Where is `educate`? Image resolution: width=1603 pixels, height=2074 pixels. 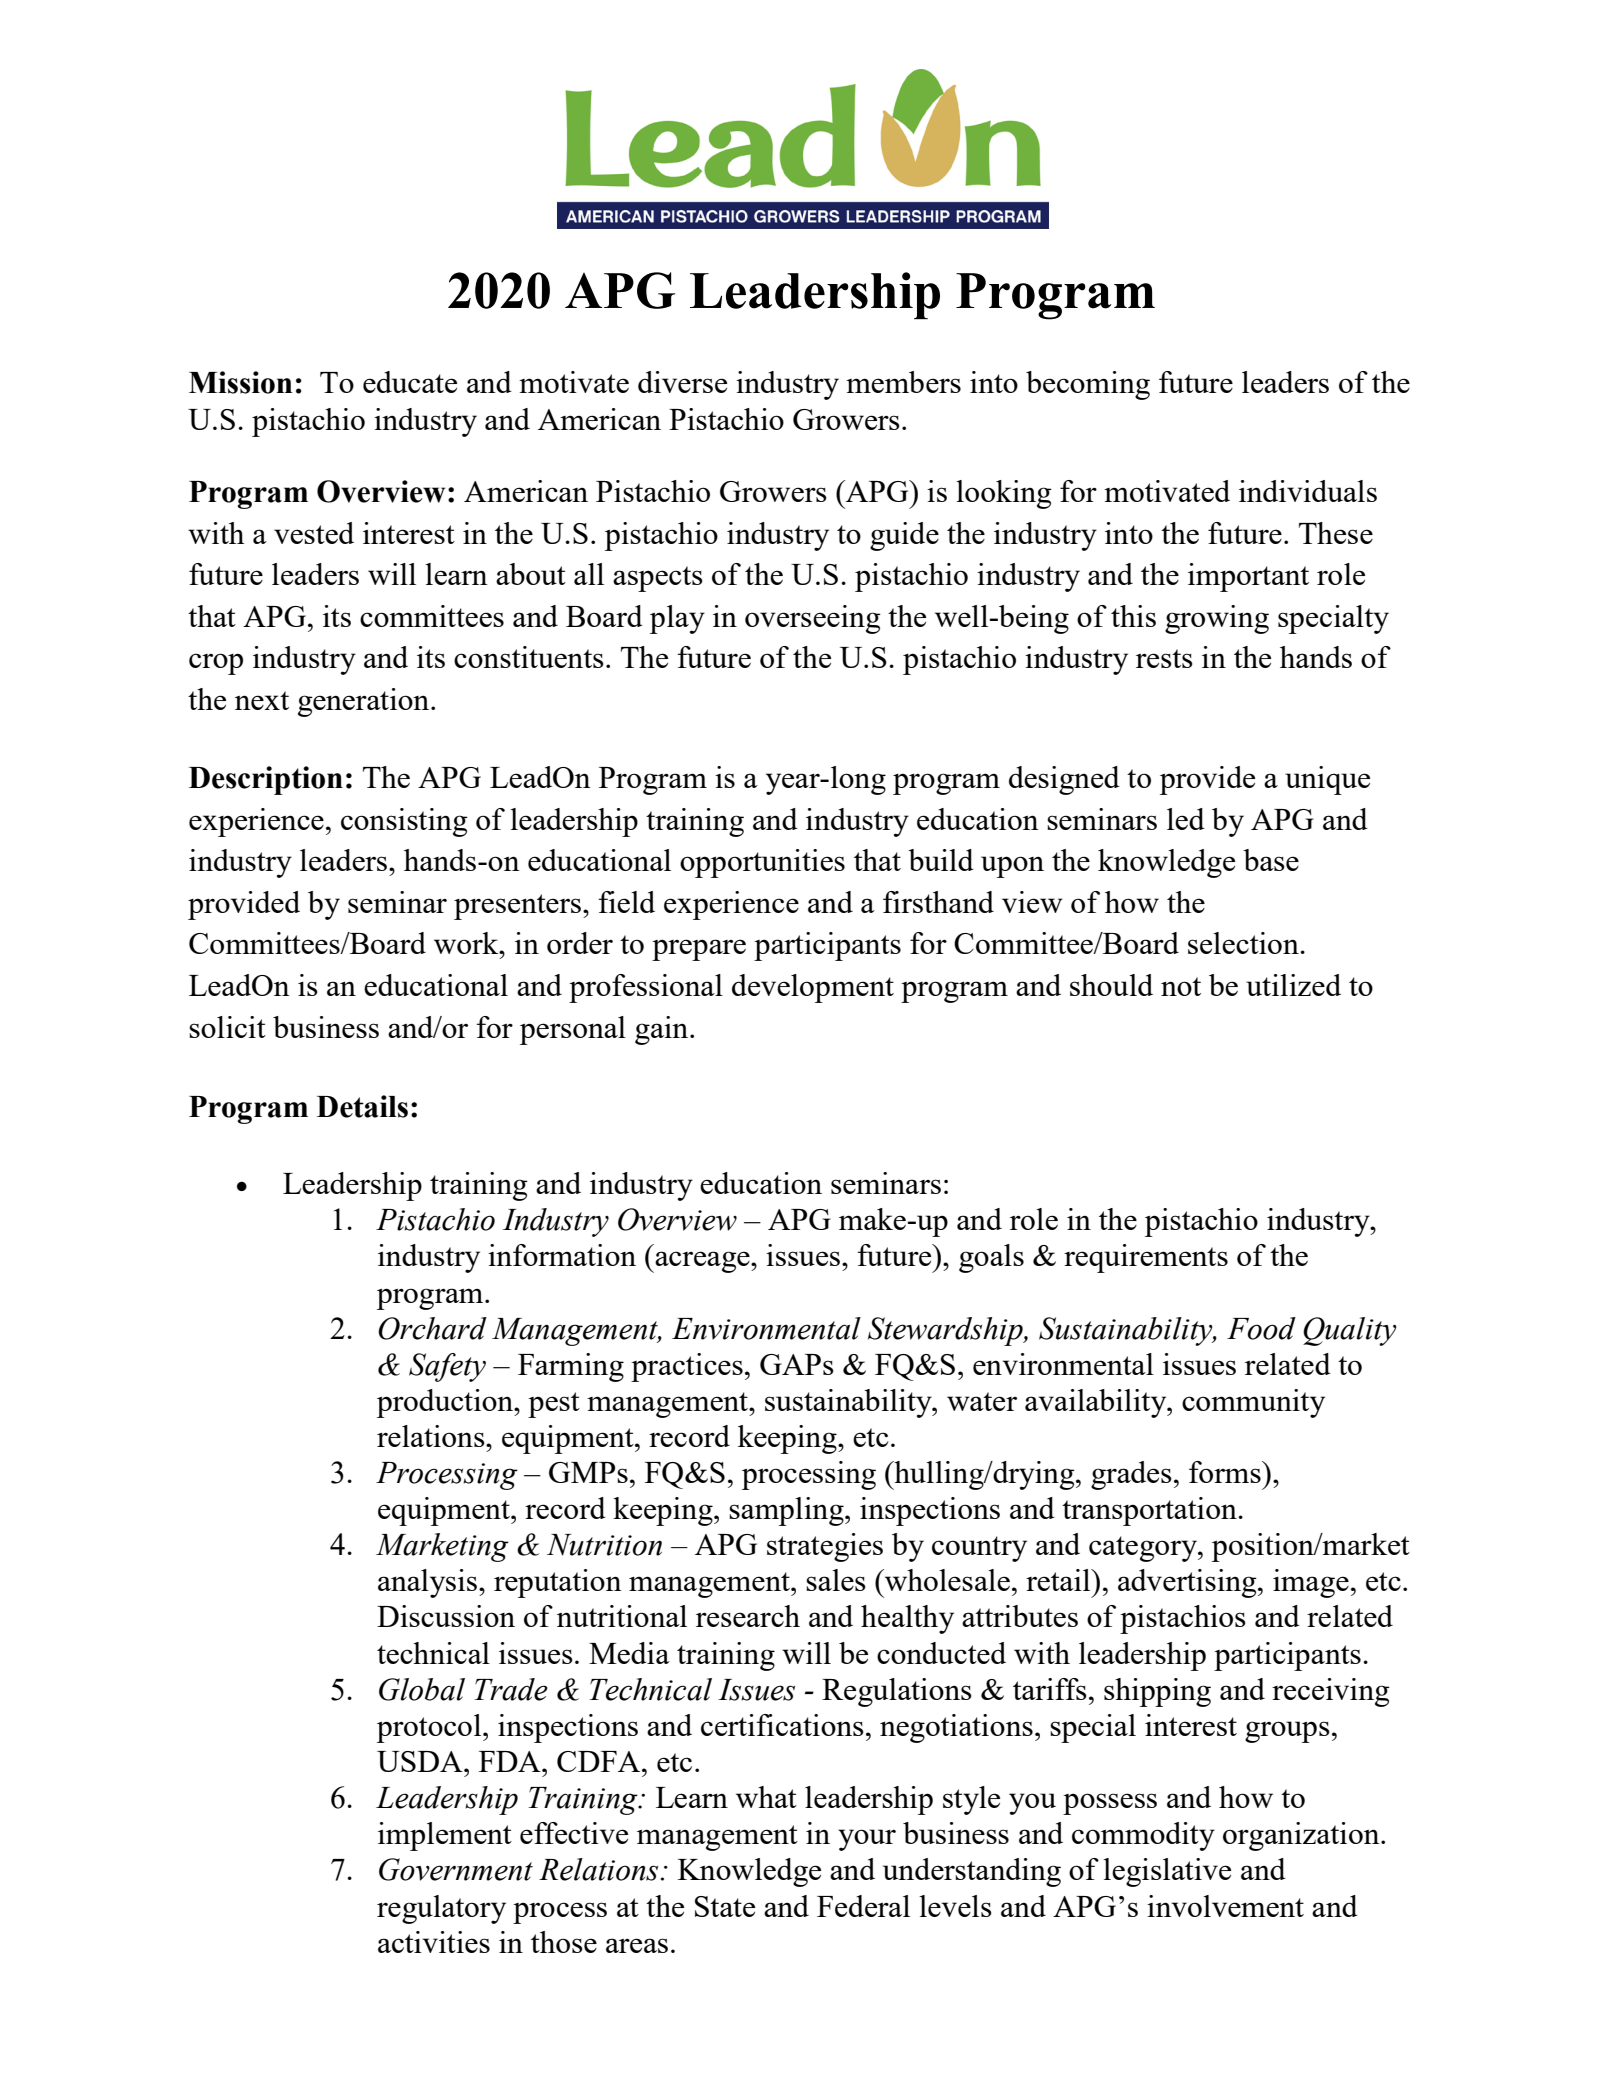 educate is located at coordinates (410, 382).
